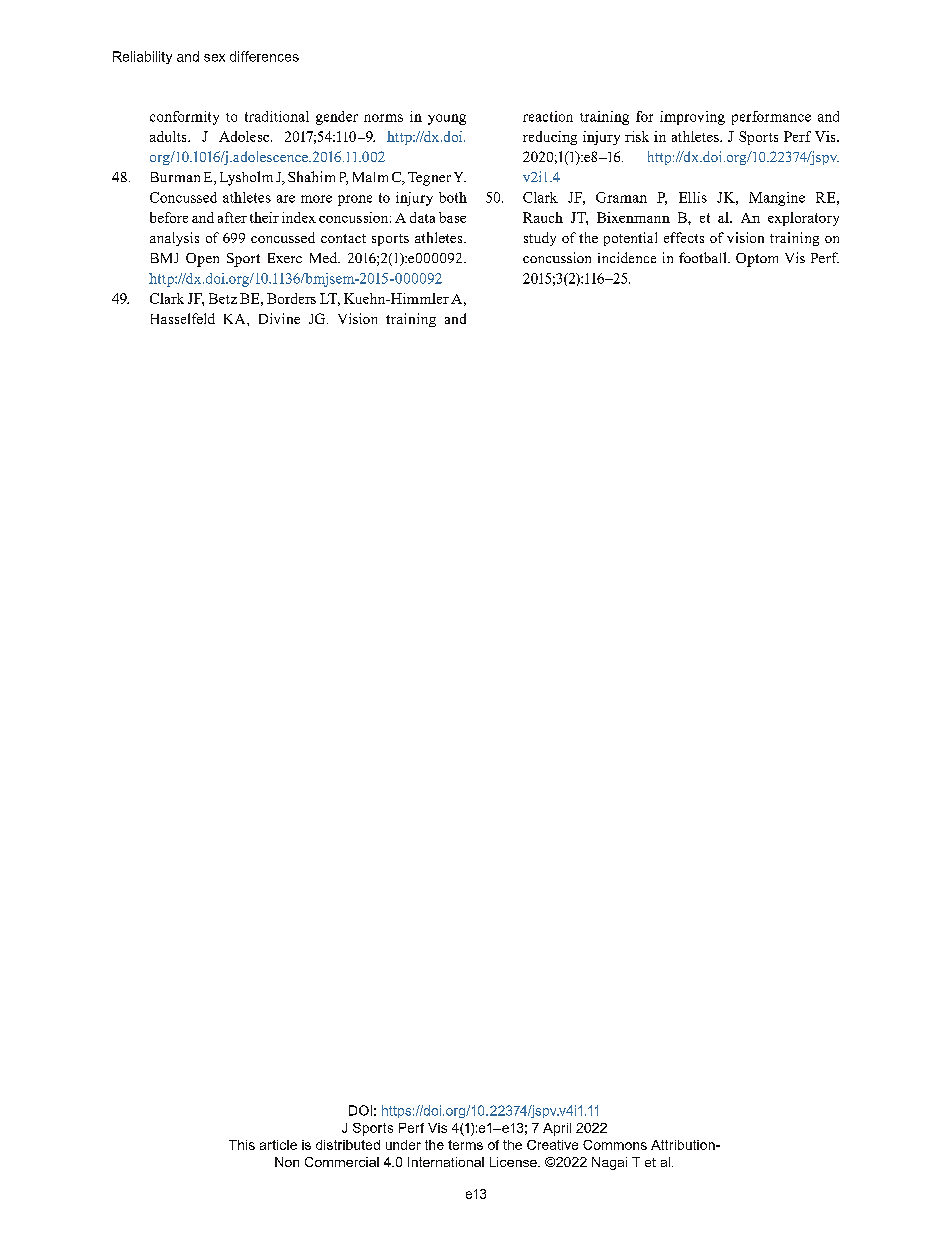 Image resolution: width=952 pixels, height=1233 pixels. Describe the element at coordinates (214, 58) in the screenshot. I see `sex` at that location.
